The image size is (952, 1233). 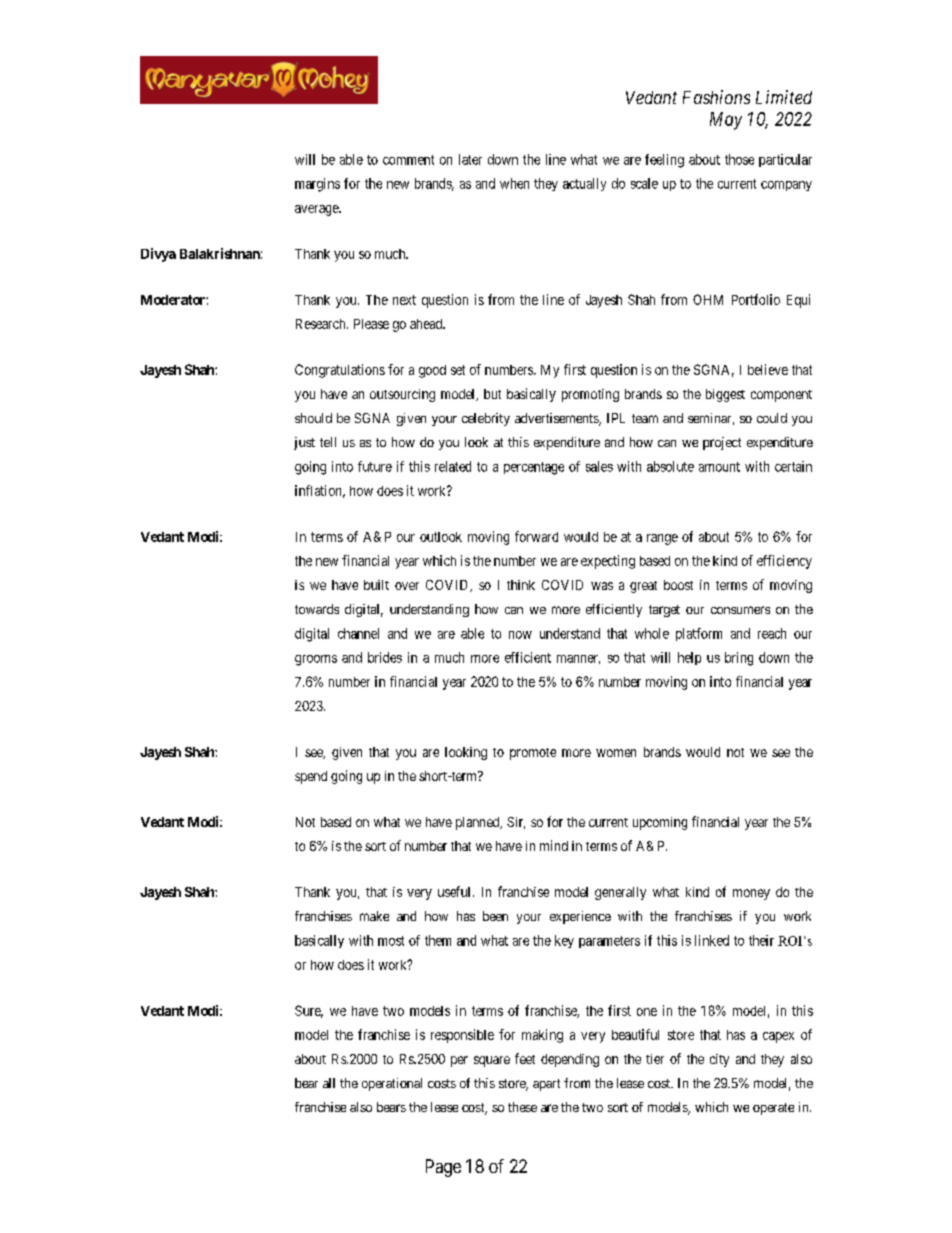 I want to click on biggest, so click(x=725, y=395).
